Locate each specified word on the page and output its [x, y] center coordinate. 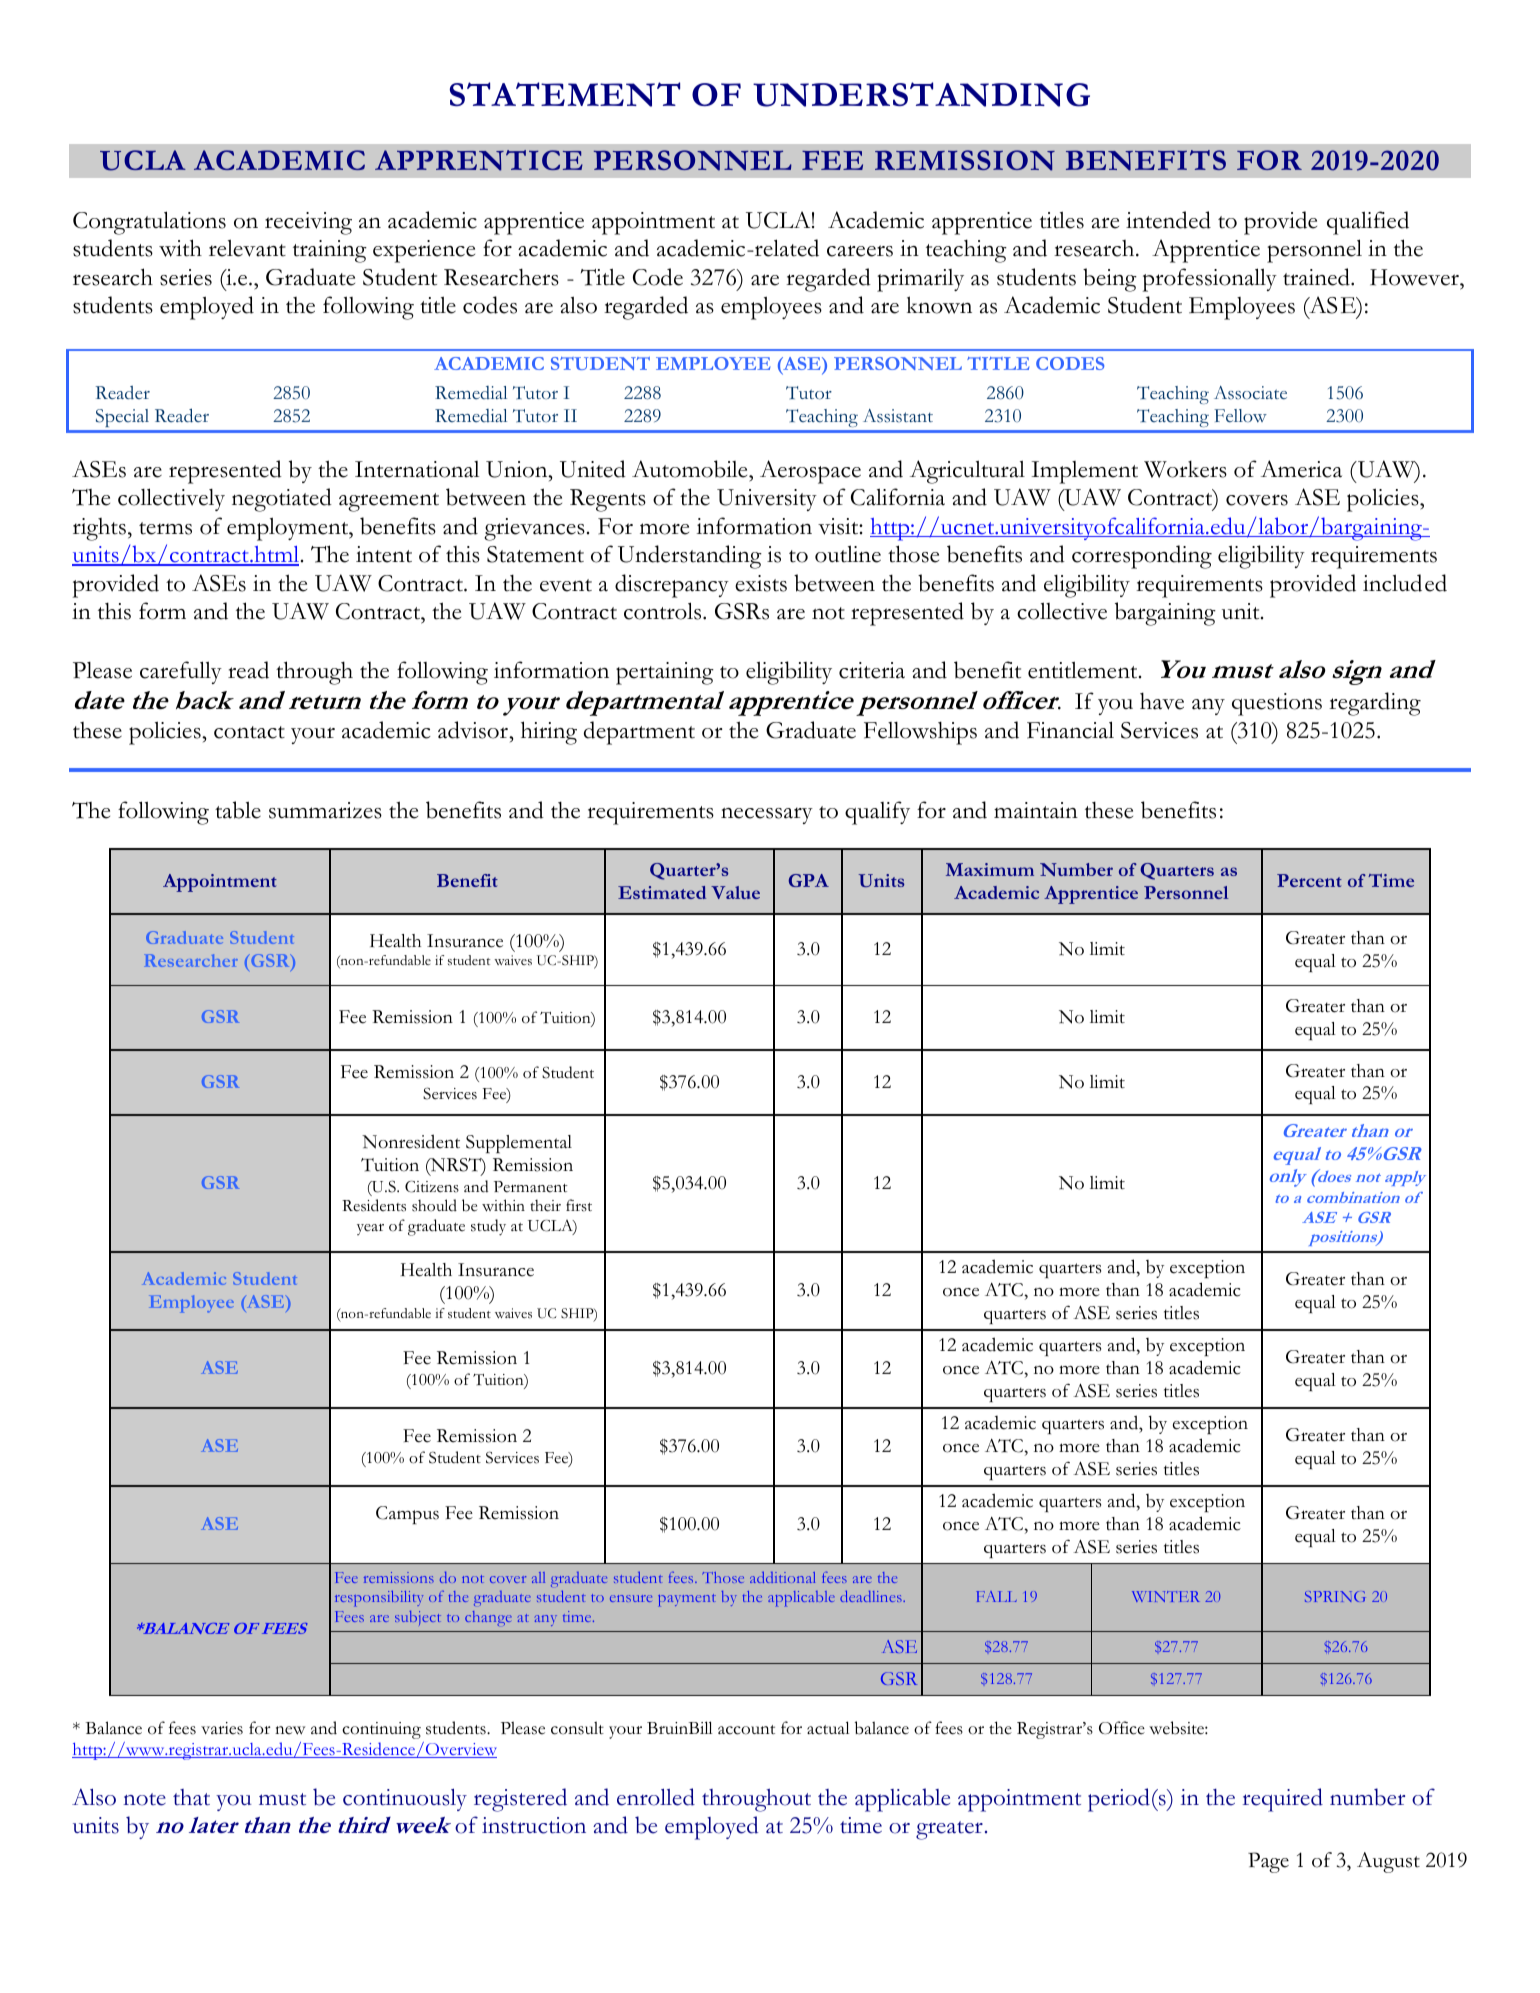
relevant [247, 248]
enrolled [656, 1797]
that [191, 1797]
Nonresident [411, 1141]
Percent [1309, 880]
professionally [1210, 280]
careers [860, 251]
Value [735, 892]
